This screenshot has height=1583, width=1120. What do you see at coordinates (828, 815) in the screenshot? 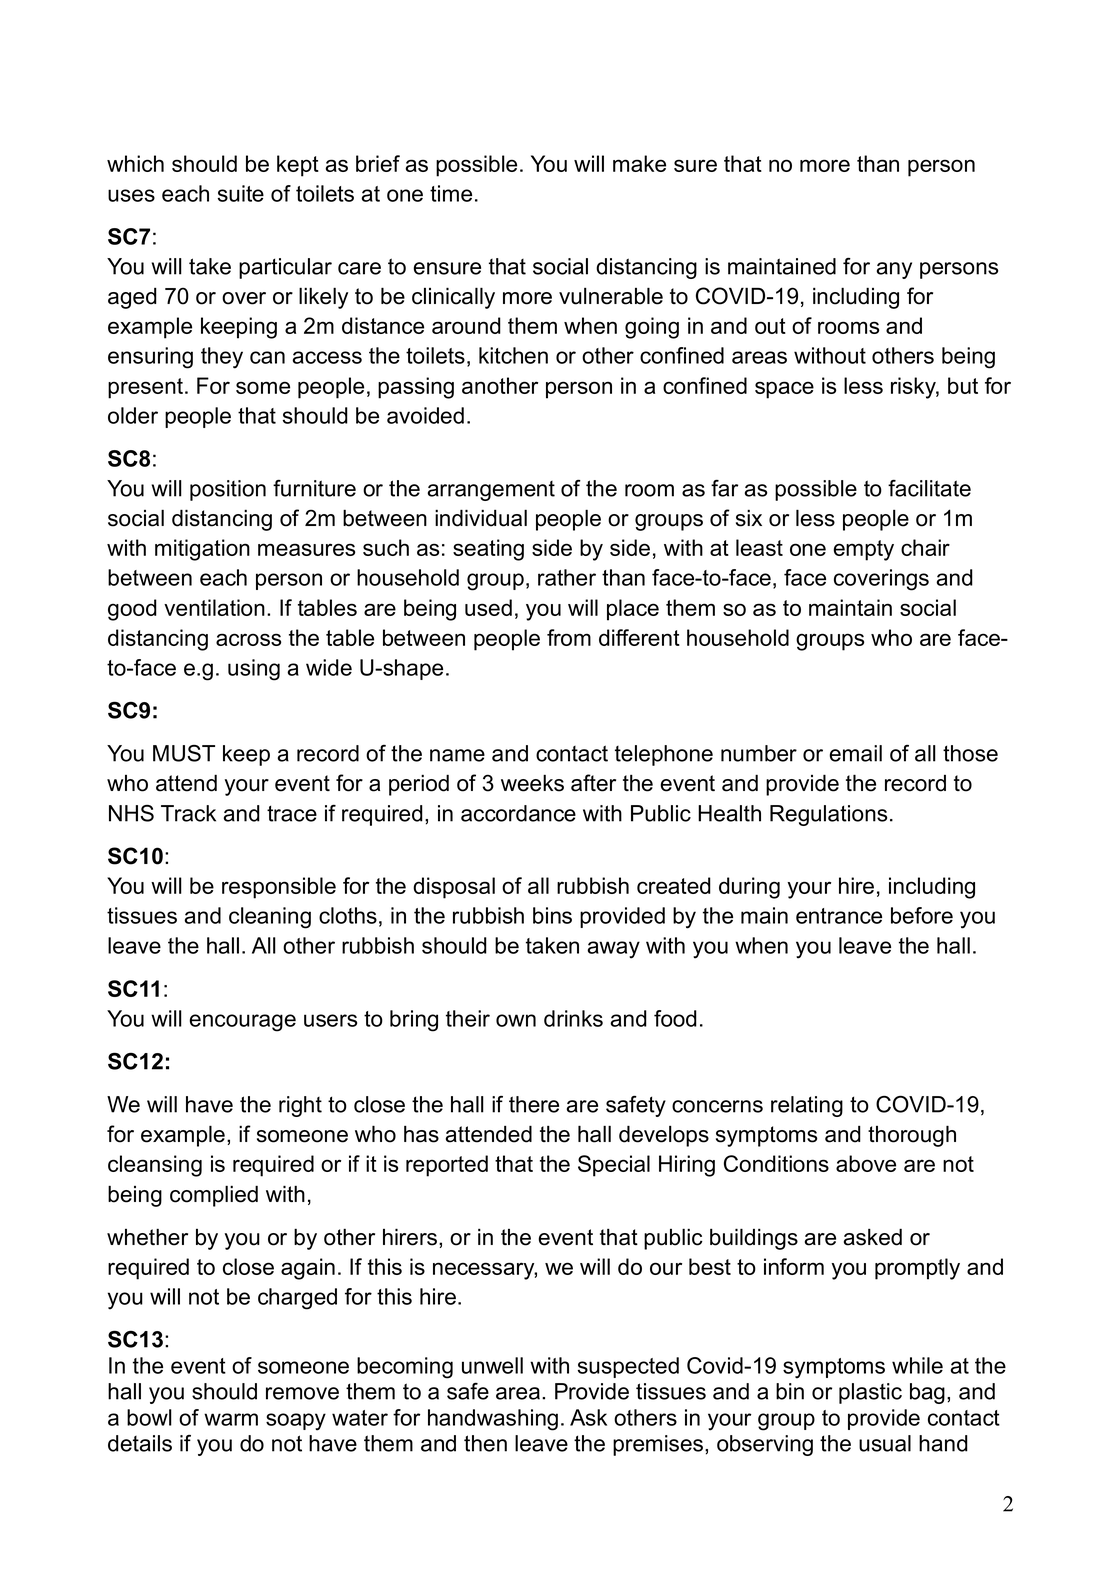
I see `Regulations` at bounding box center [828, 815].
